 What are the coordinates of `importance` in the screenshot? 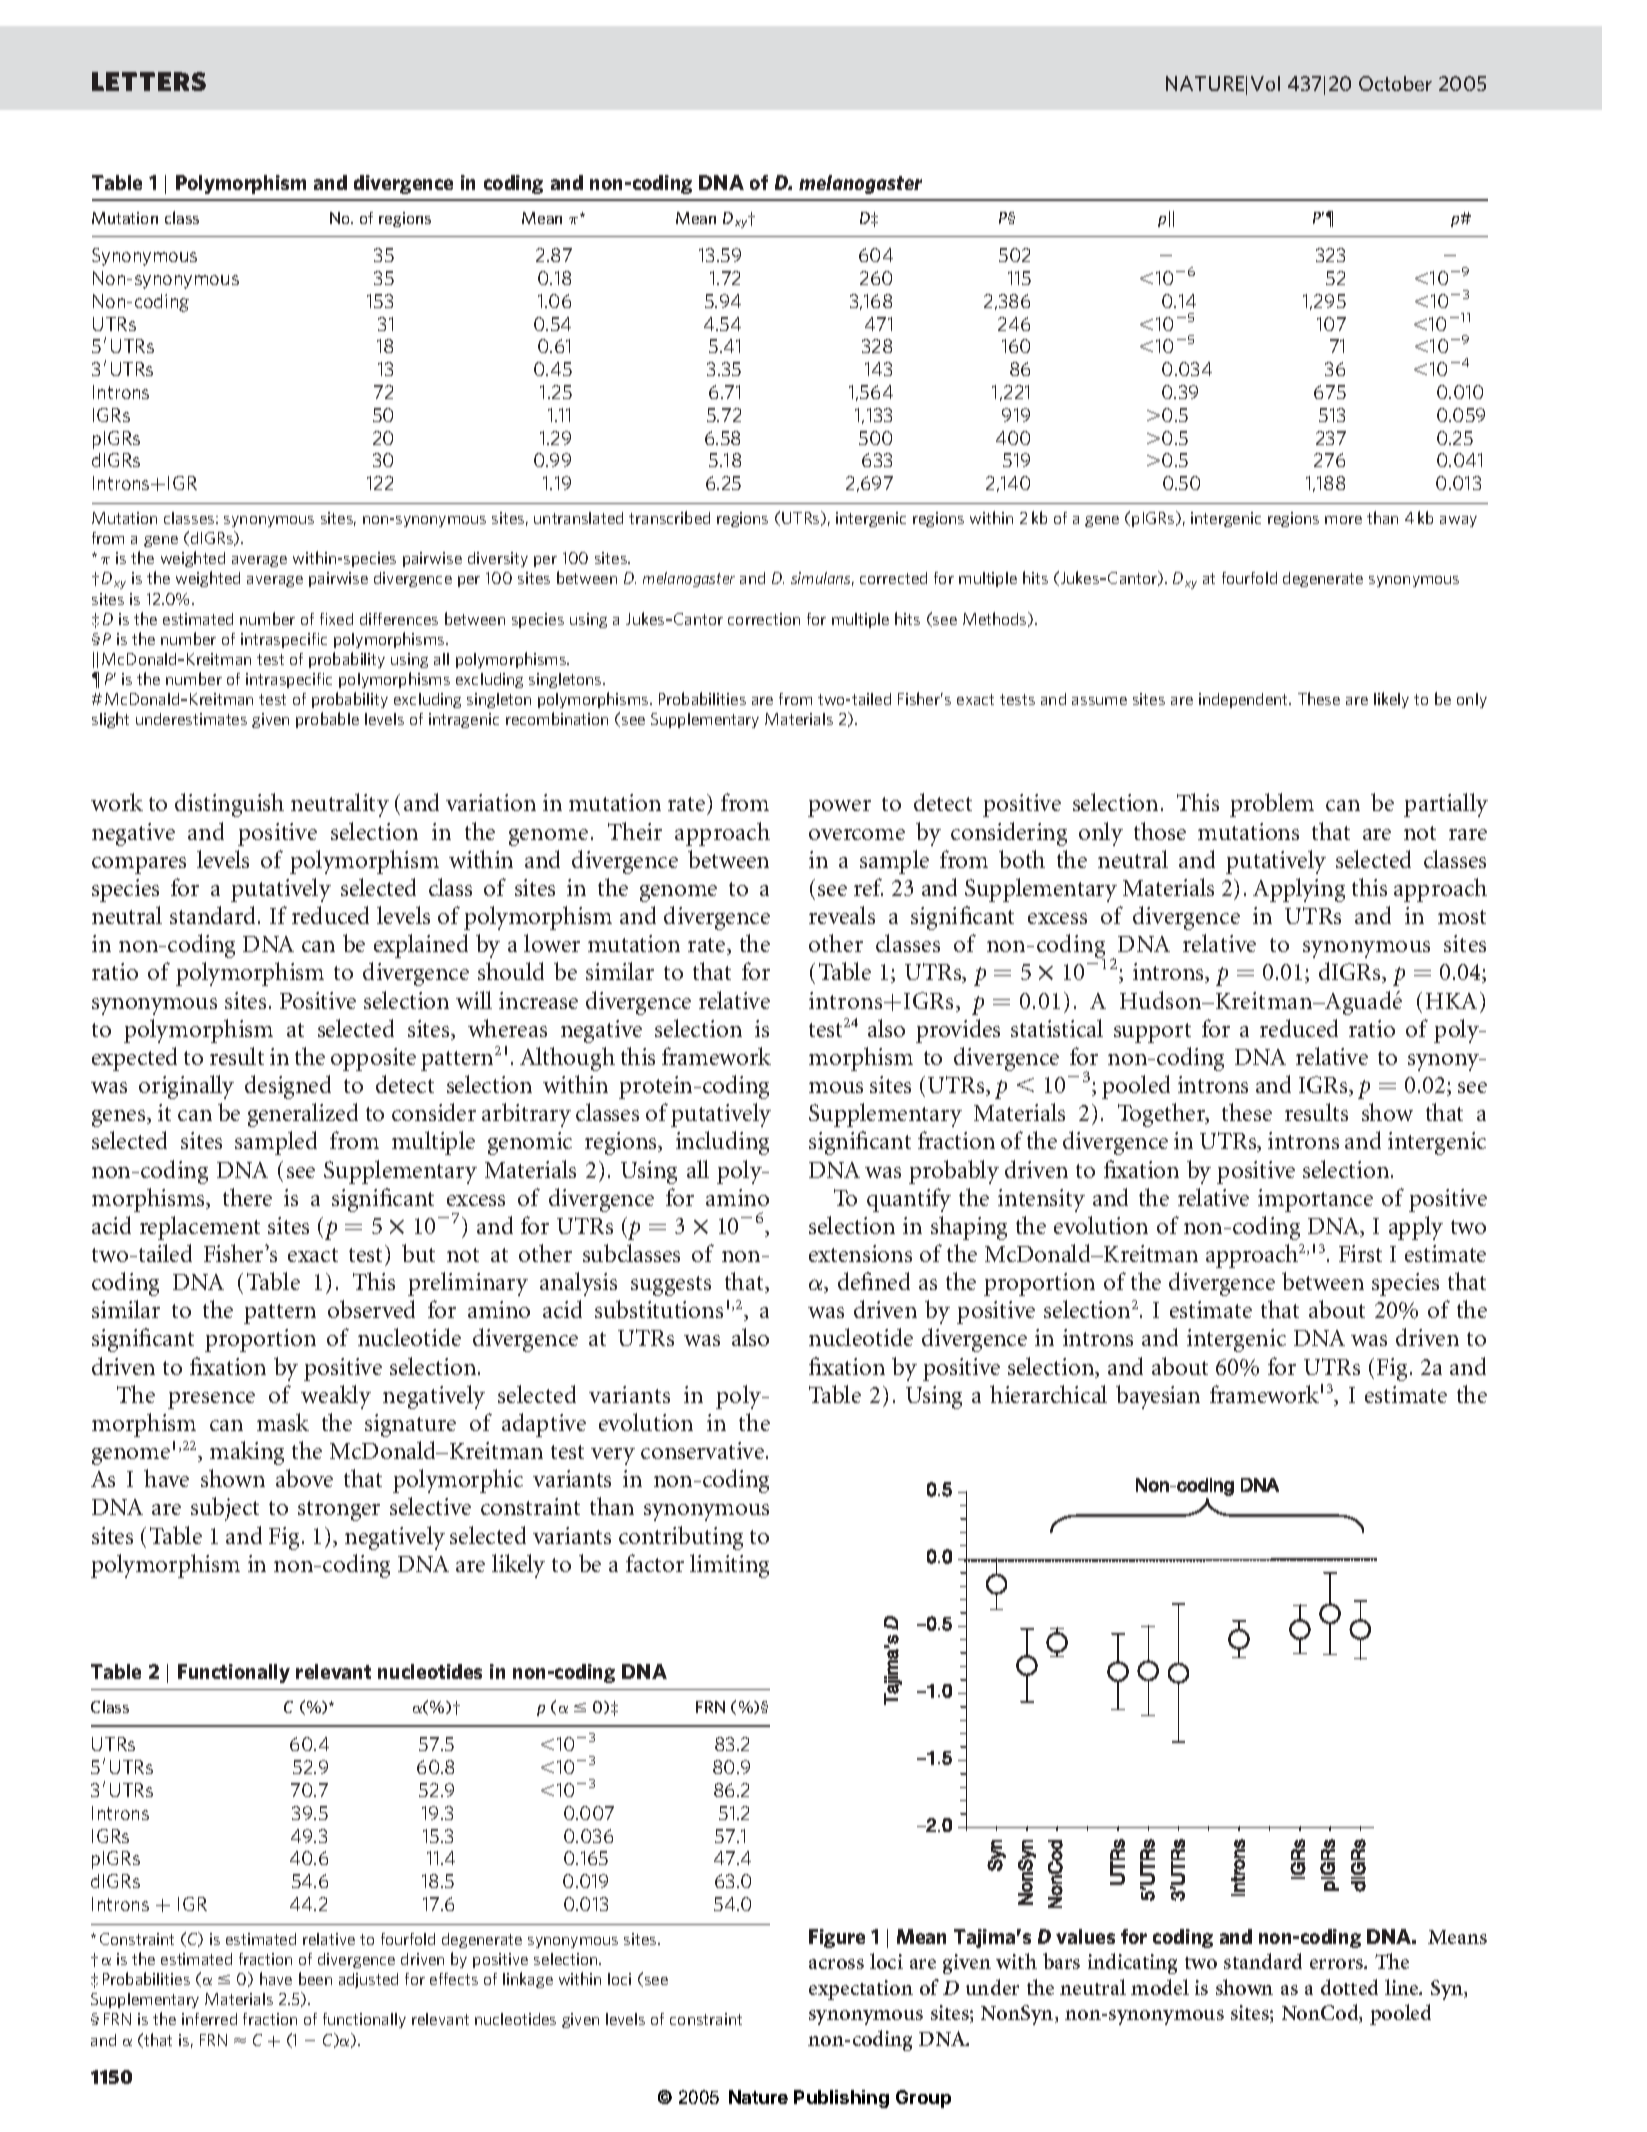 It's located at (1315, 1200).
